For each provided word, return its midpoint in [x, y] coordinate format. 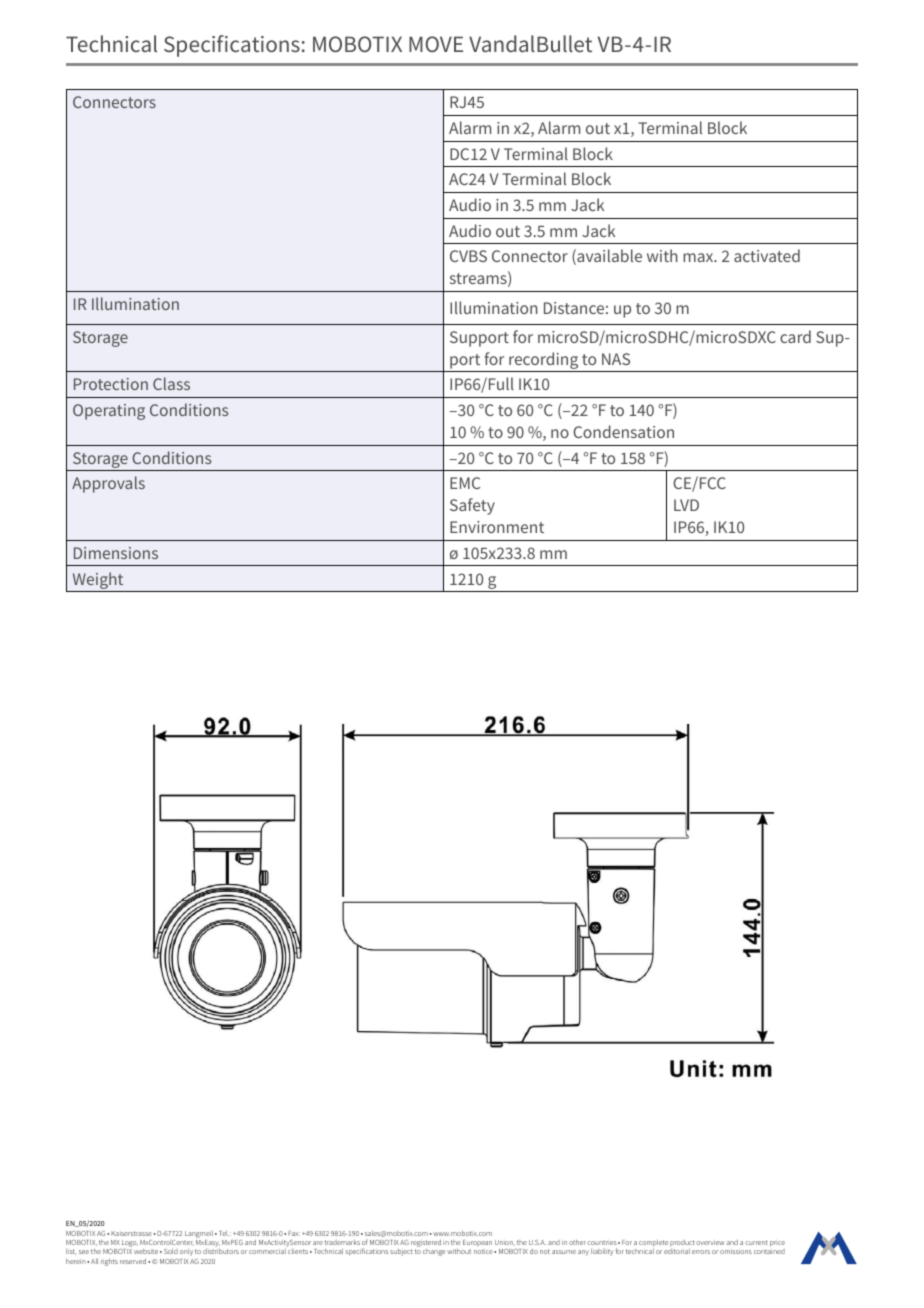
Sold [171, 1251]
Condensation [623, 431]
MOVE [436, 44]
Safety [472, 506]
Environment [497, 527]
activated [767, 255]
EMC [465, 483]
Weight [98, 580]
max [699, 257]
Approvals [108, 484]
